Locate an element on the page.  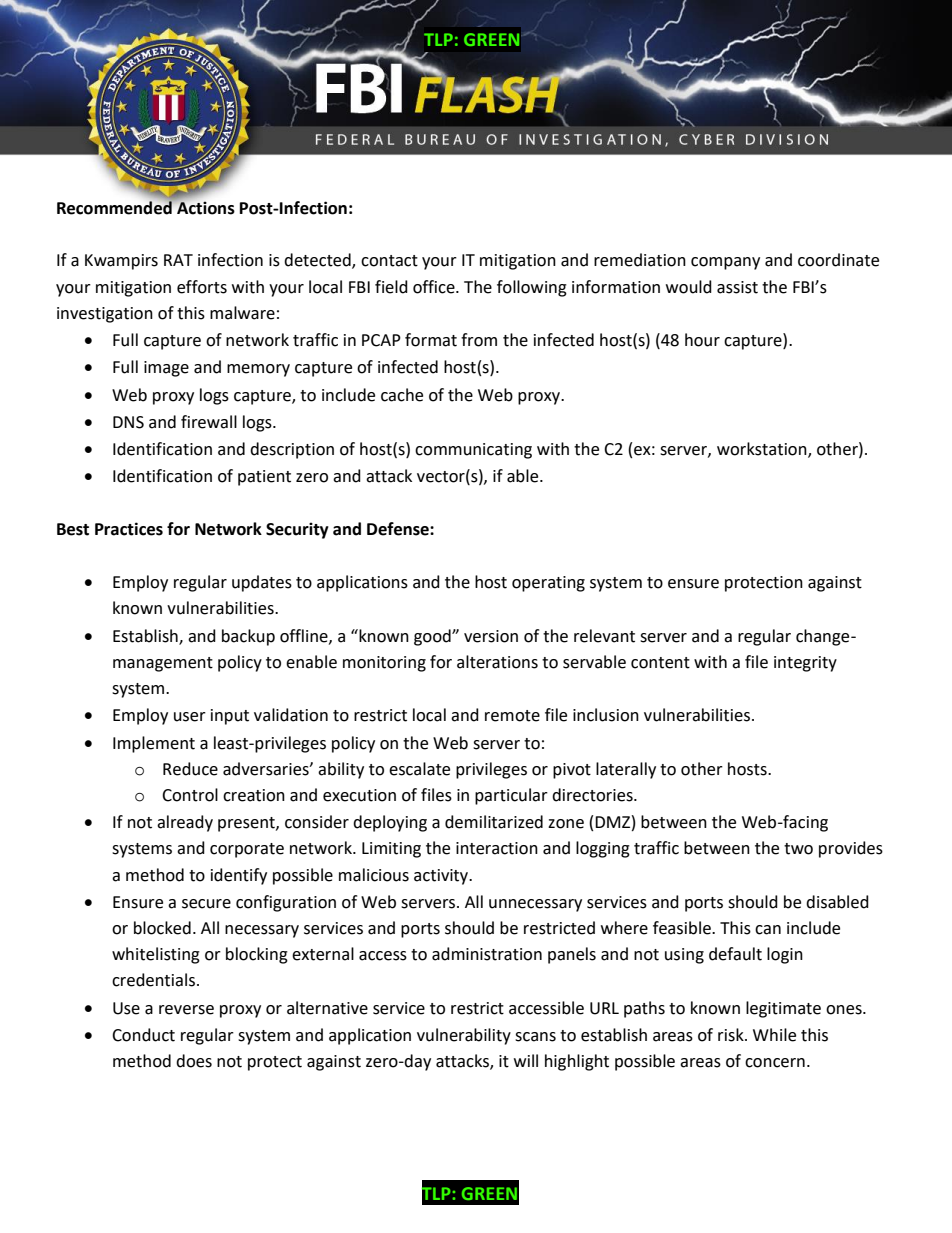
Conduct is located at coordinates (143, 1035).
